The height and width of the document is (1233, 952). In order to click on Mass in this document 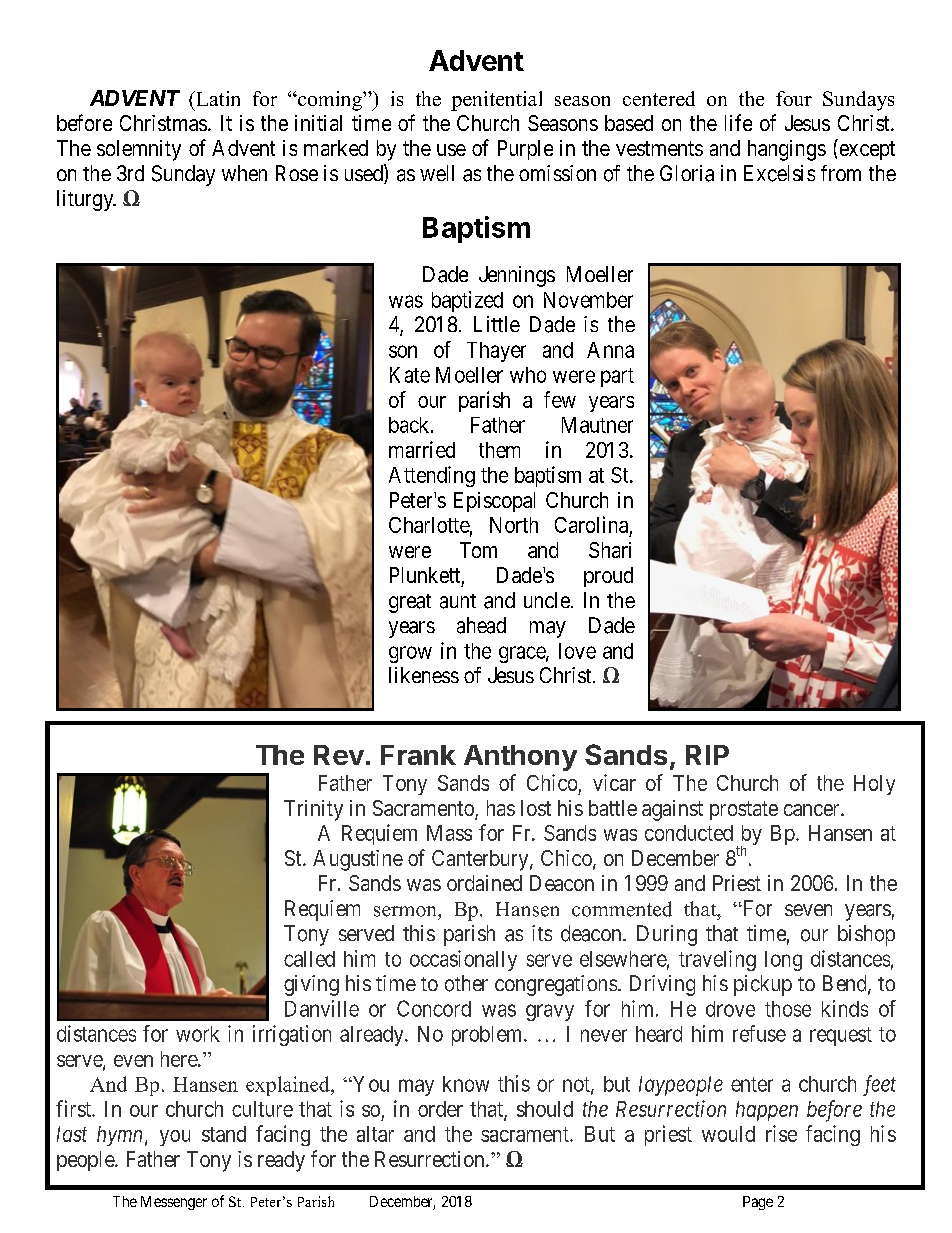, I will do `click(449, 833)`.
